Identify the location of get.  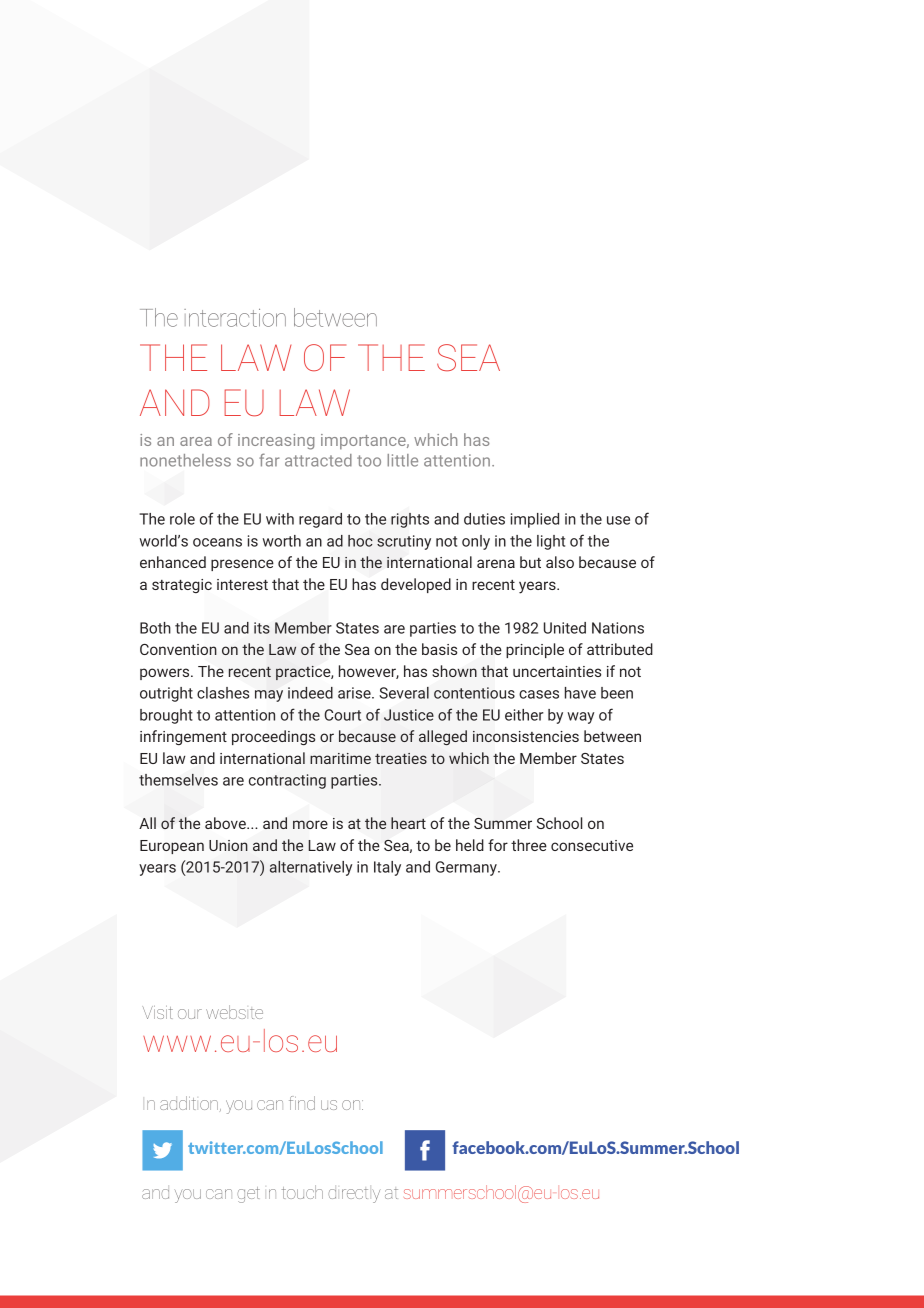
(248, 1195).
